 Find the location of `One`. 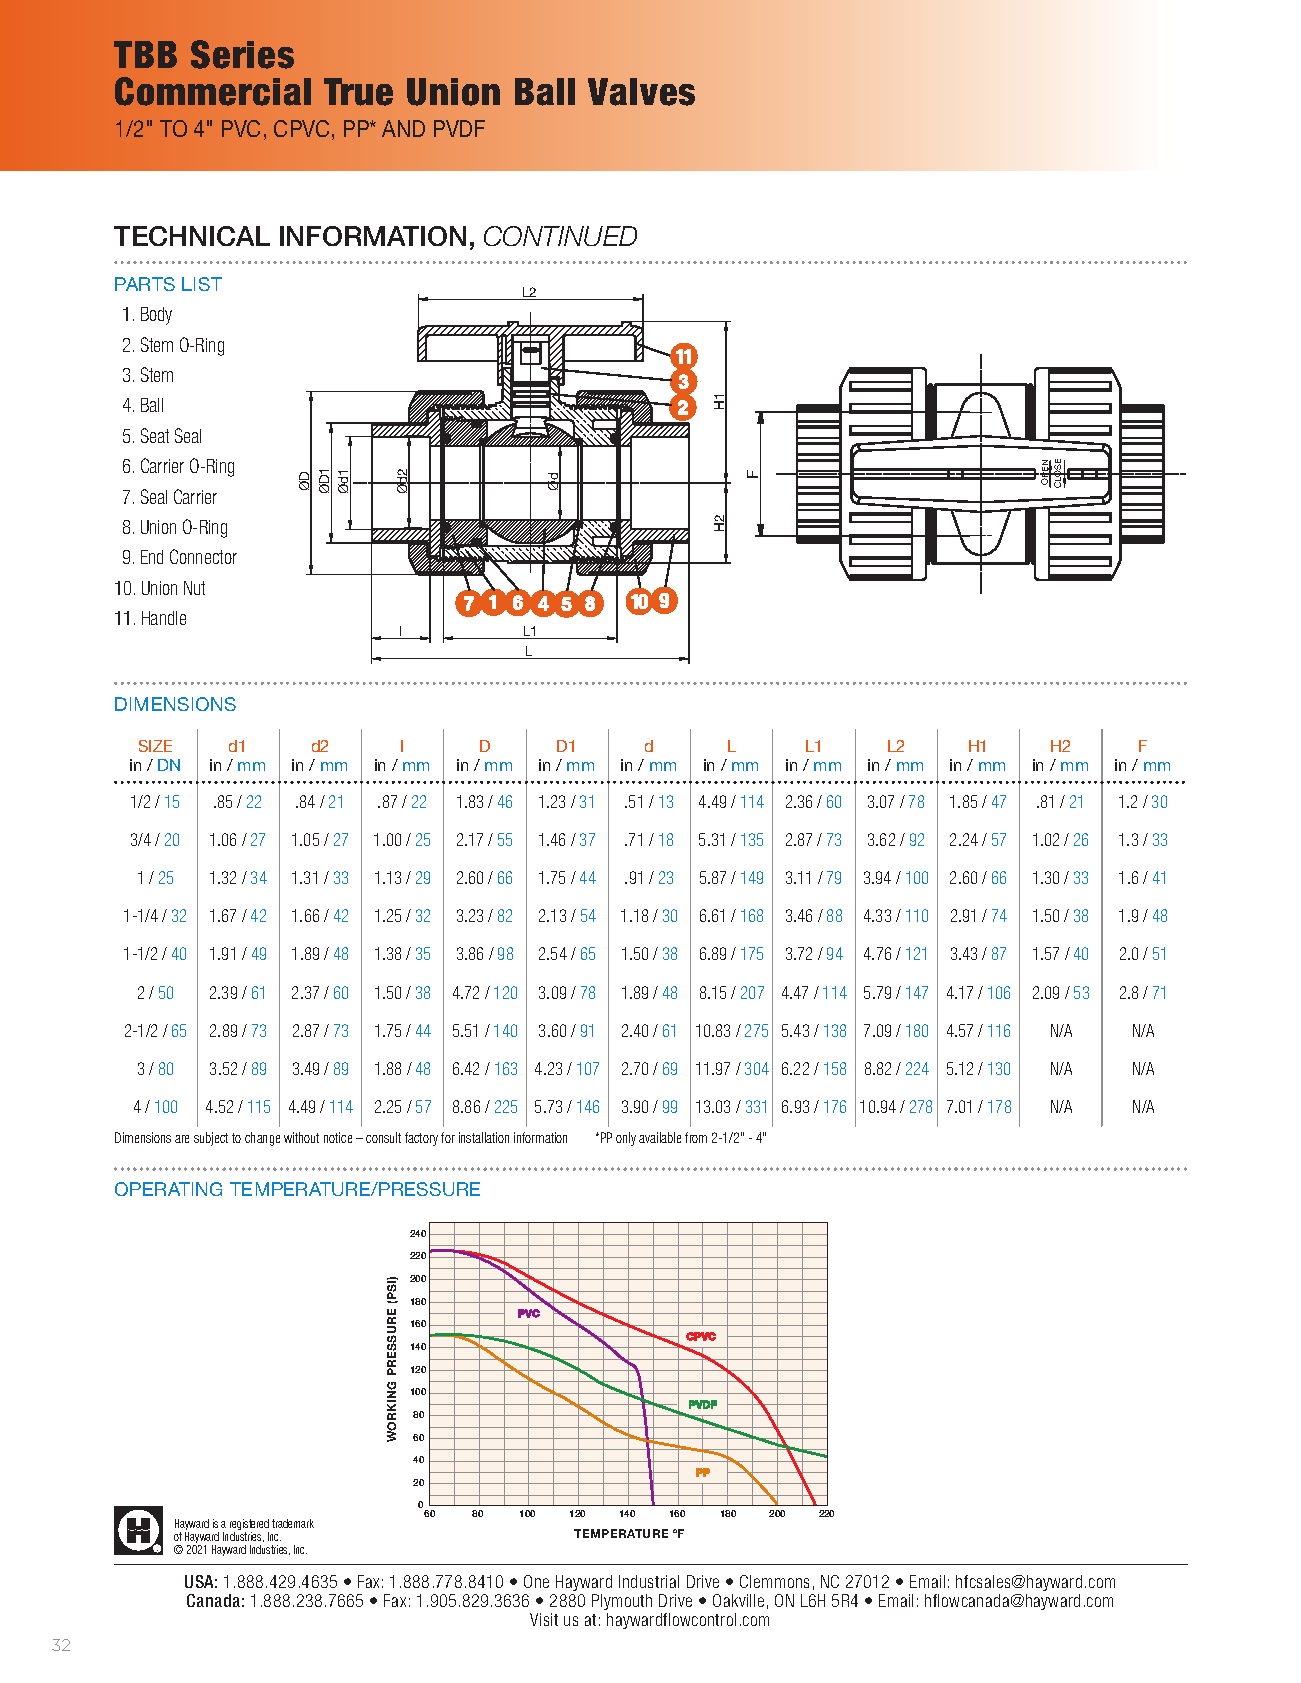

One is located at coordinates (536, 1581).
